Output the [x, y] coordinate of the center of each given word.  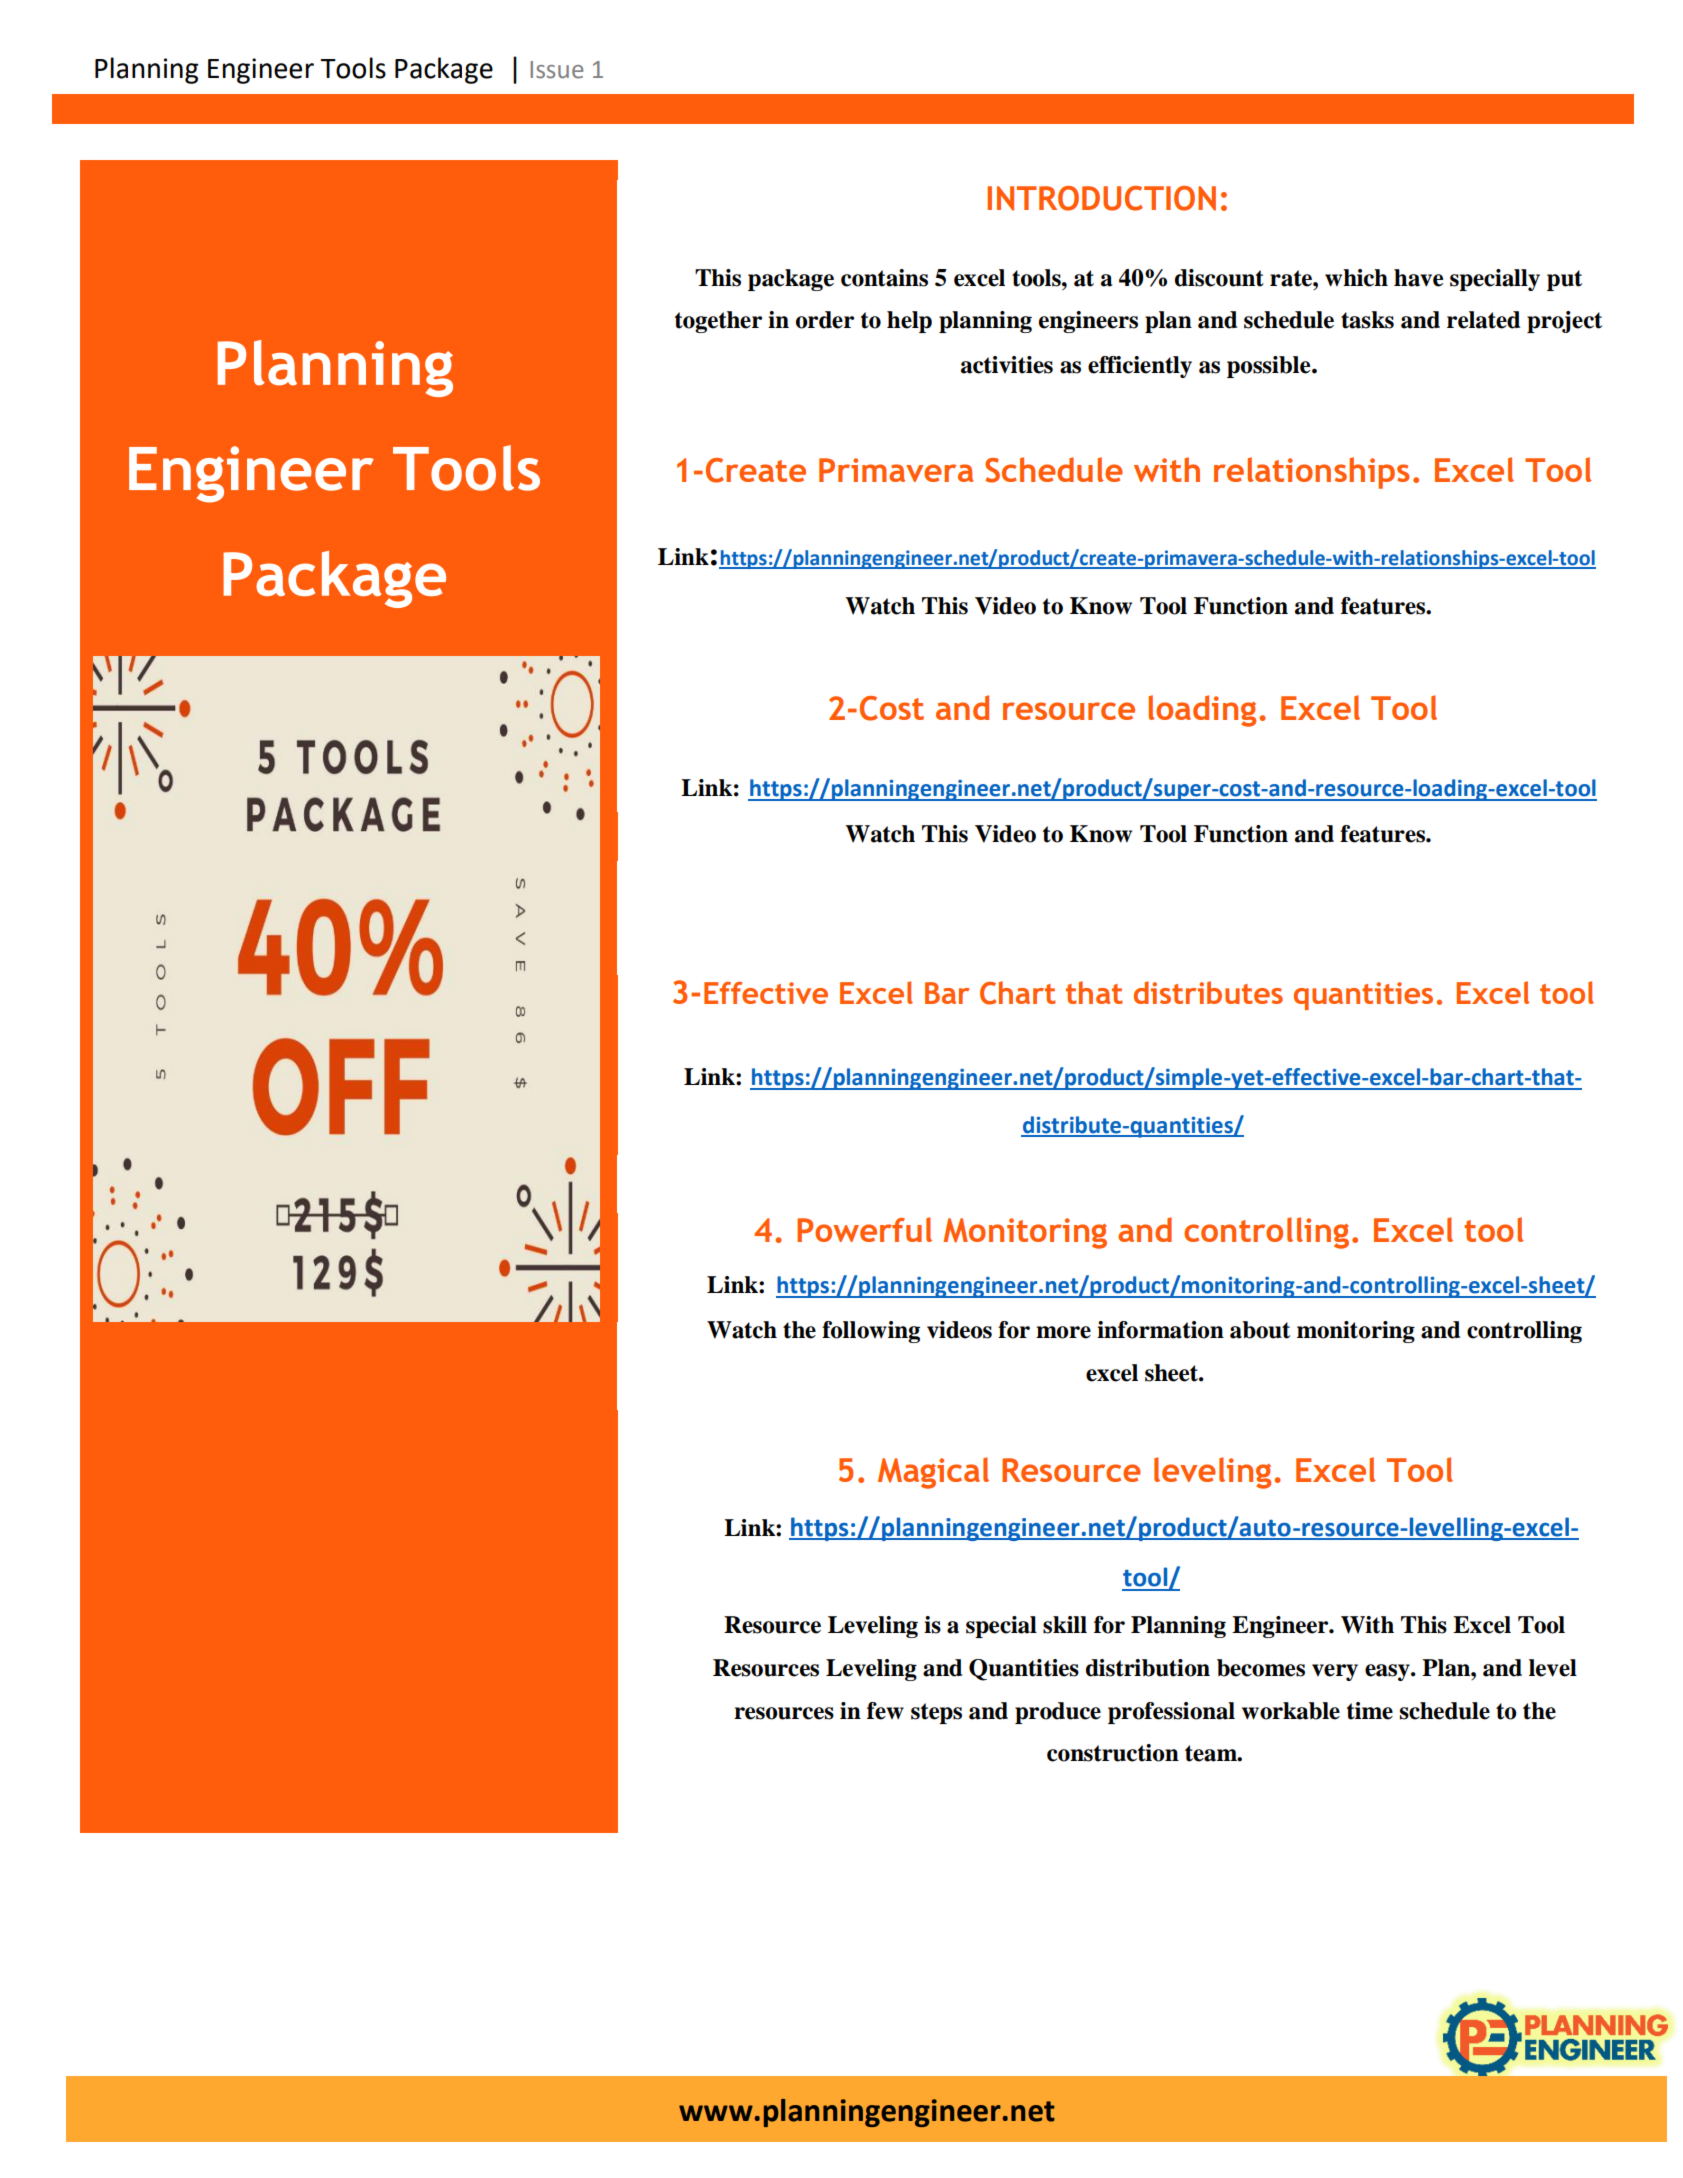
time [1370, 1711]
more [1063, 1332]
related [1483, 320]
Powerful [864, 1229]
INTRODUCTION [1101, 198]
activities [1007, 365]
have [1418, 278]
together [718, 322]
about [1260, 1330]
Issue [556, 70]
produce [1058, 1713]
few [885, 1711]
